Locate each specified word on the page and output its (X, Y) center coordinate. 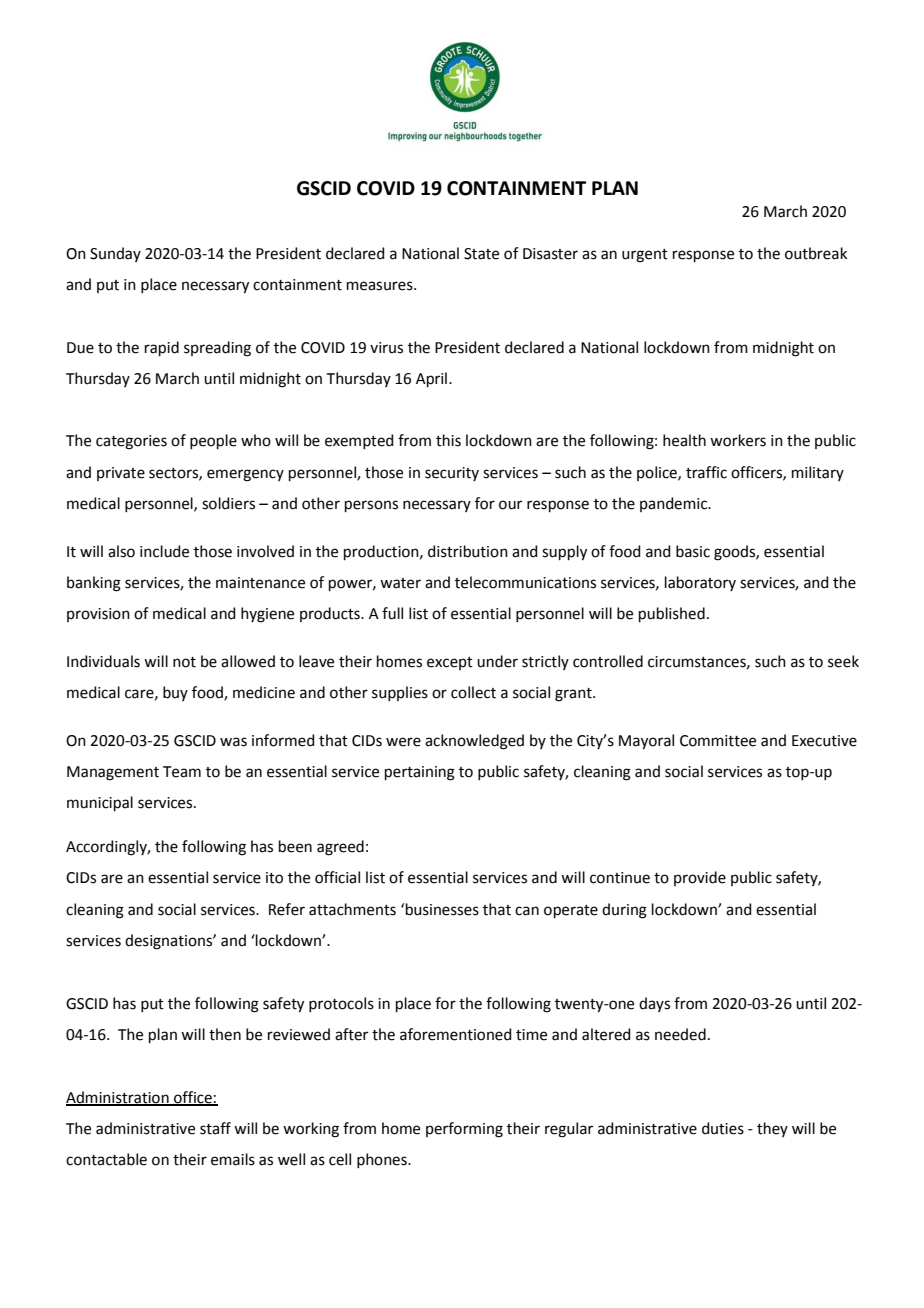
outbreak (816, 253)
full (392, 613)
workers (738, 440)
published (672, 614)
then (225, 1034)
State (481, 254)
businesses (442, 909)
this (448, 440)
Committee (718, 741)
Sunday (115, 254)
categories (131, 442)
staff (215, 1128)
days (654, 1004)
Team (182, 772)
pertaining (420, 773)
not (184, 662)
